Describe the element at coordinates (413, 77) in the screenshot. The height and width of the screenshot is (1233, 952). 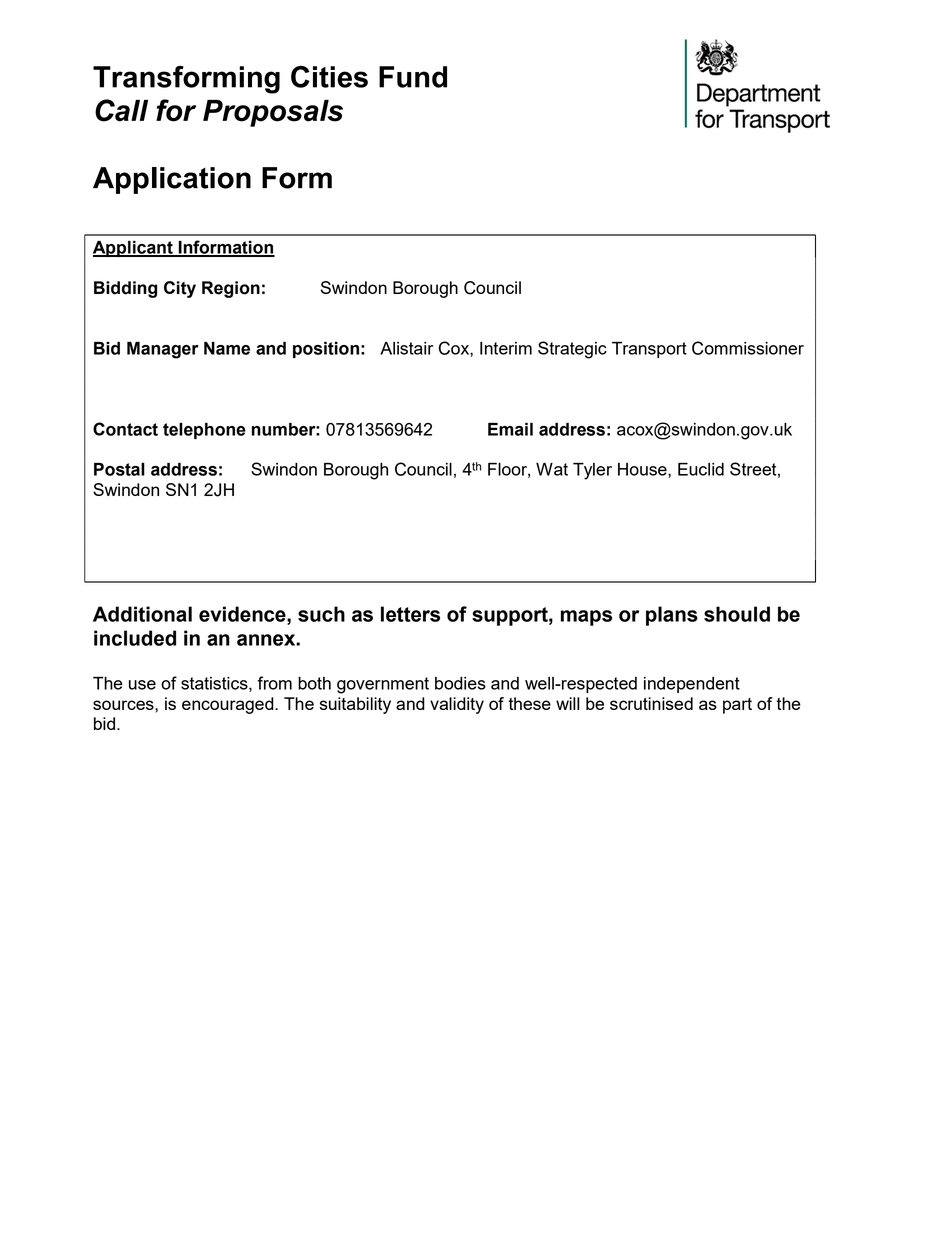
I see `Fund` at that location.
